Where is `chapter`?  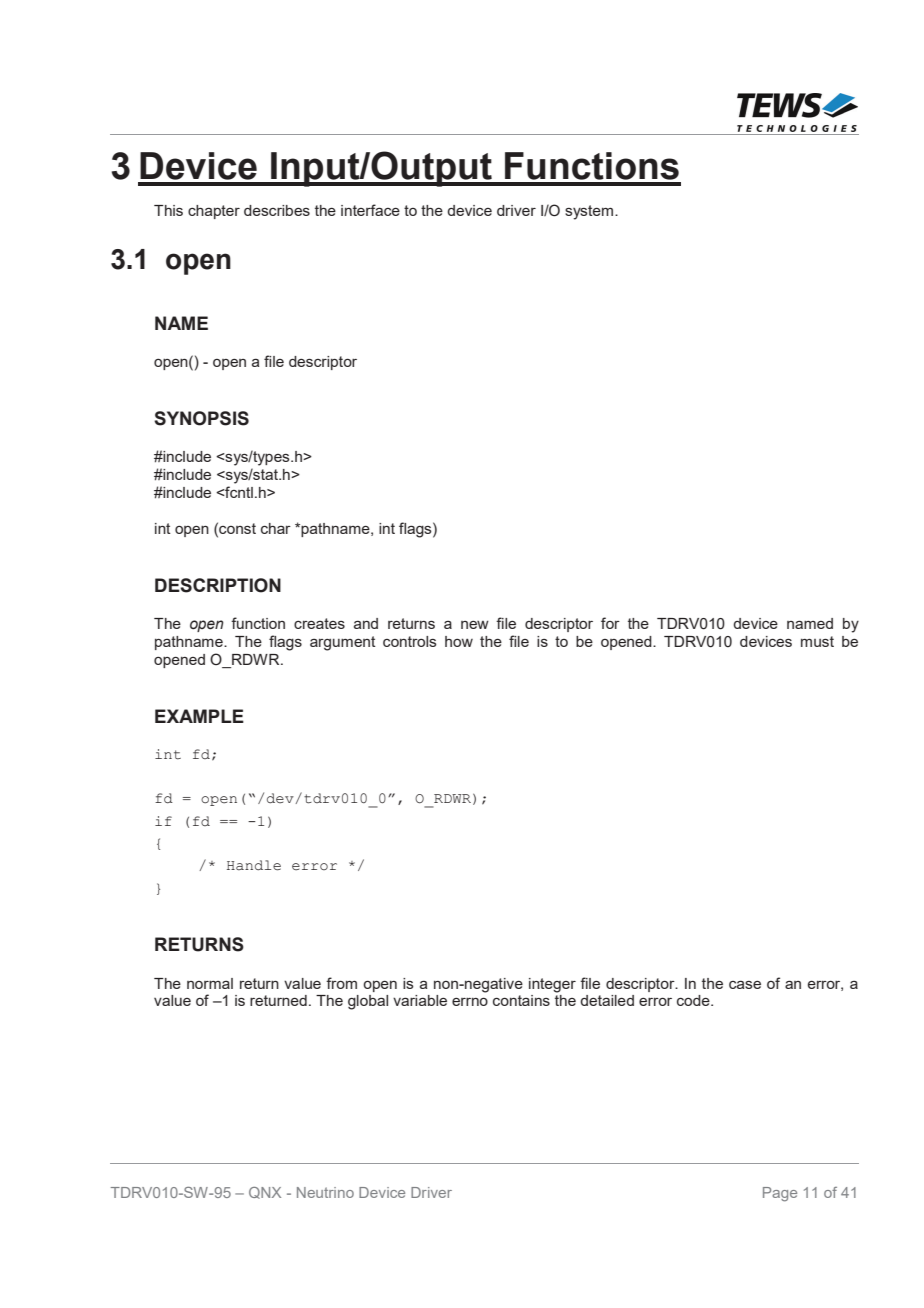
chapter is located at coordinates (214, 212).
